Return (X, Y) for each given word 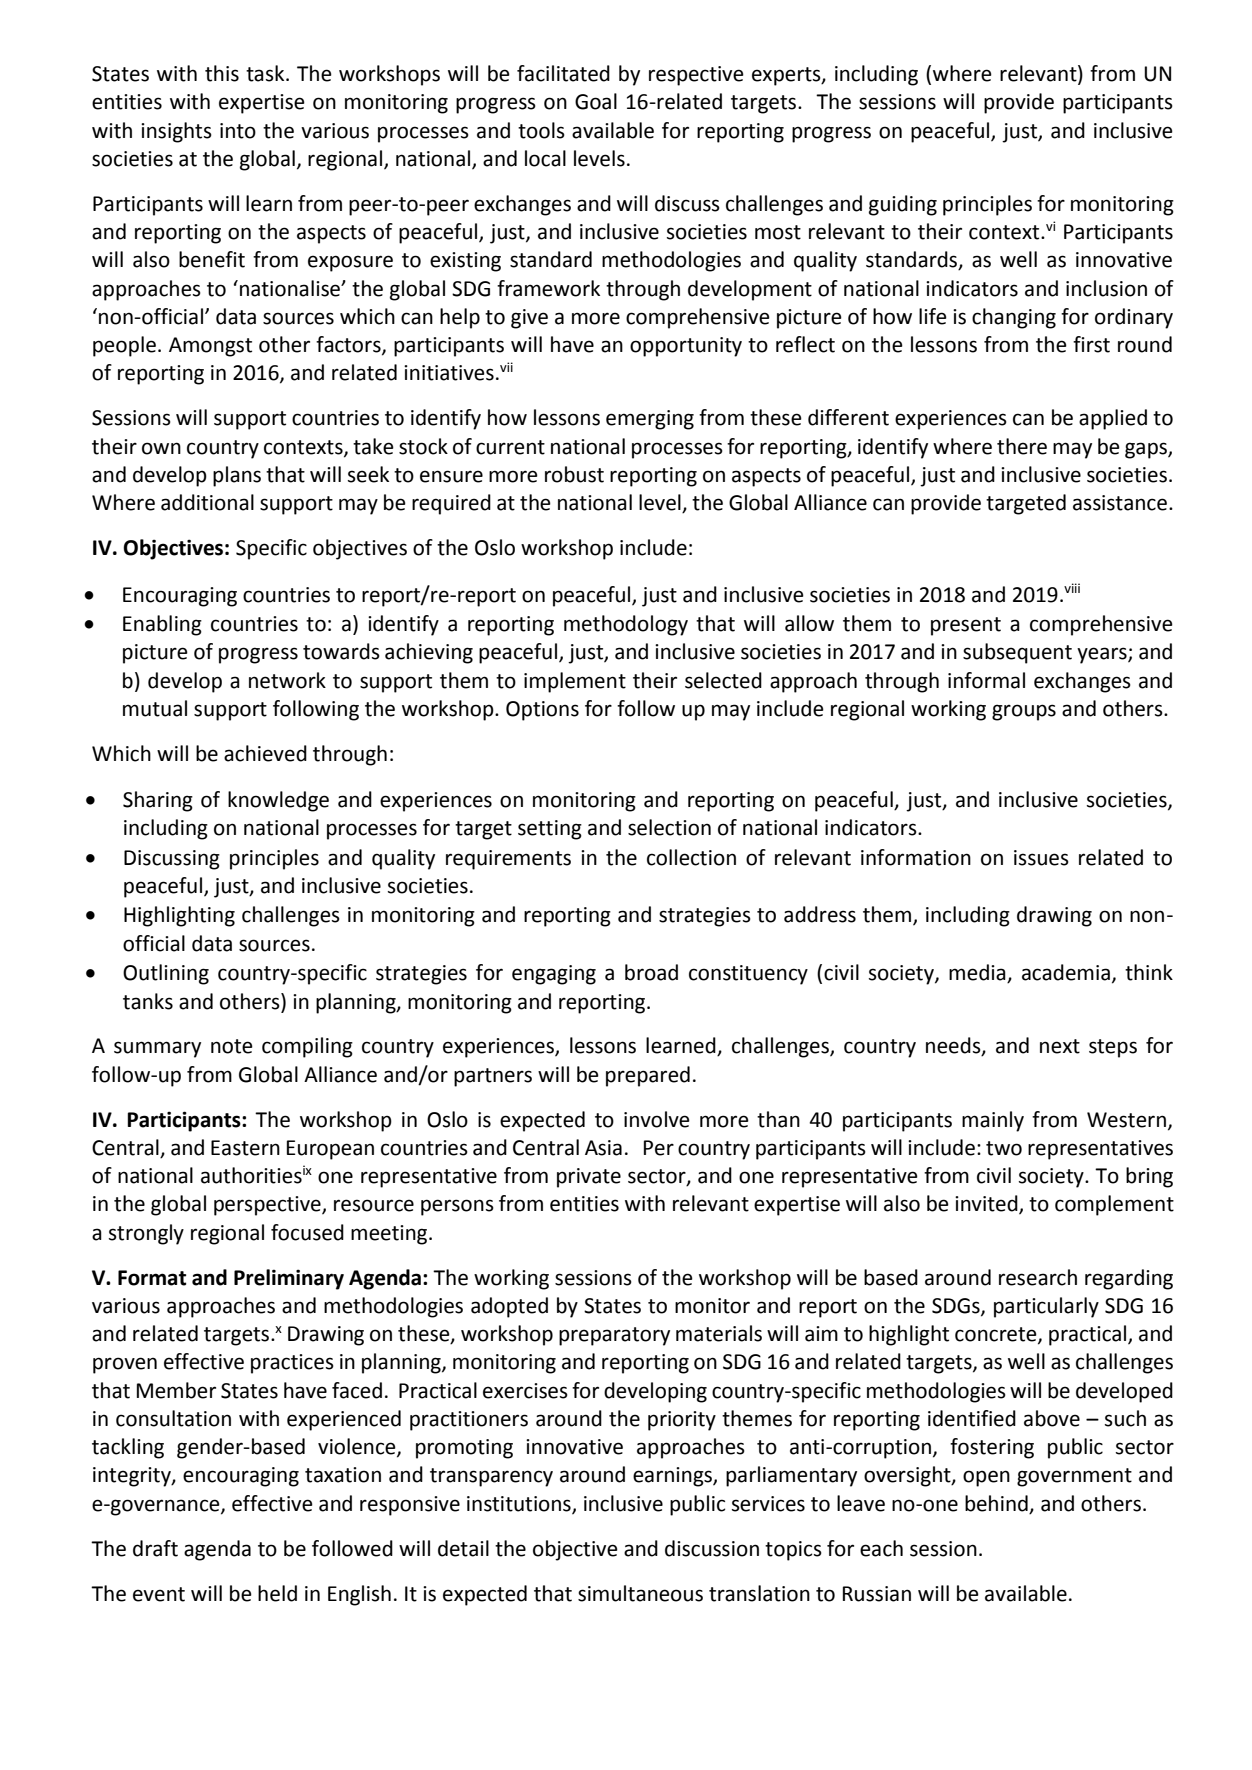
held (277, 1593)
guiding (903, 205)
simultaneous (640, 1593)
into (238, 131)
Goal (596, 101)
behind (996, 1503)
